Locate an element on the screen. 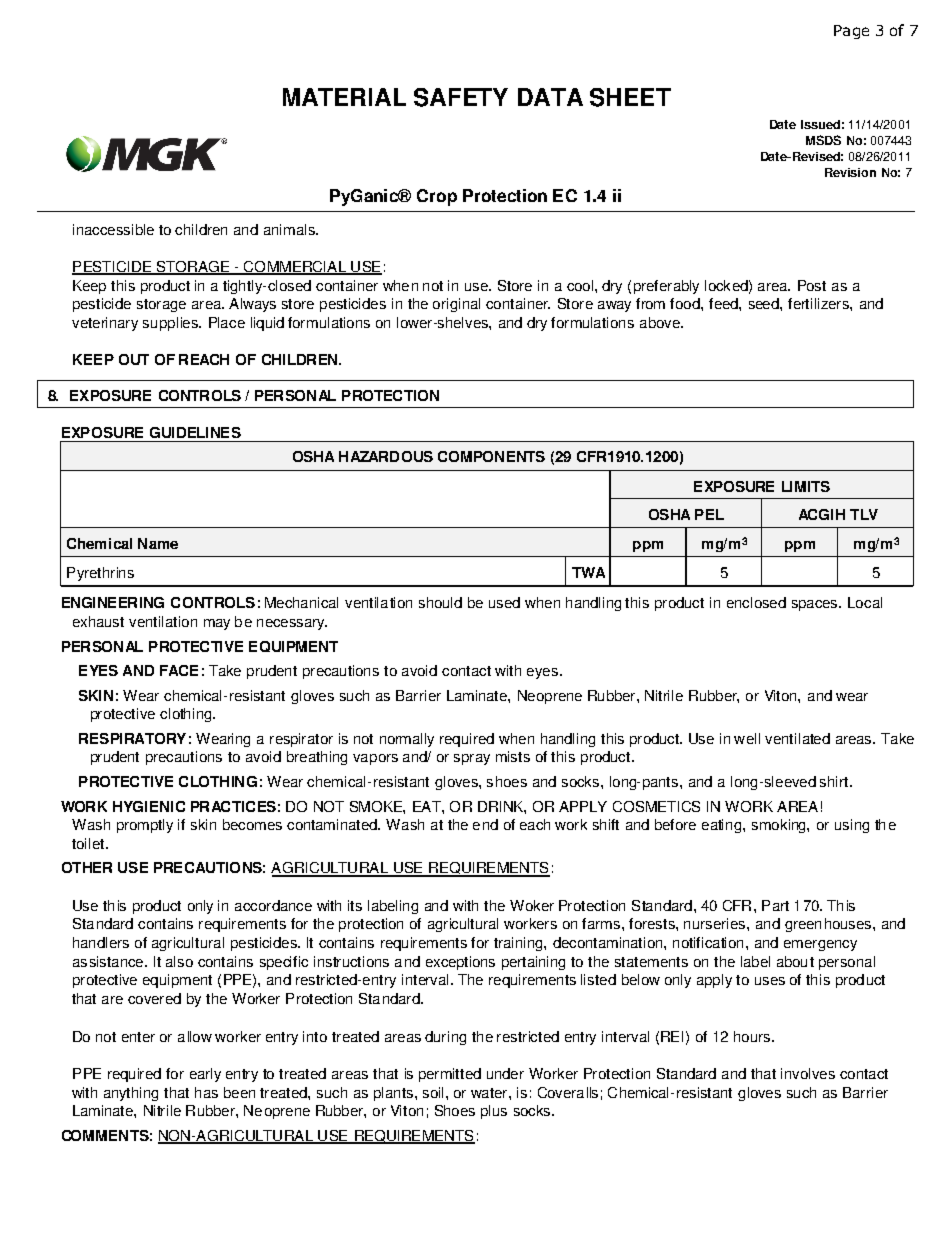 The width and height of the screenshot is (952, 1233). spaces is located at coordinates (816, 605).
